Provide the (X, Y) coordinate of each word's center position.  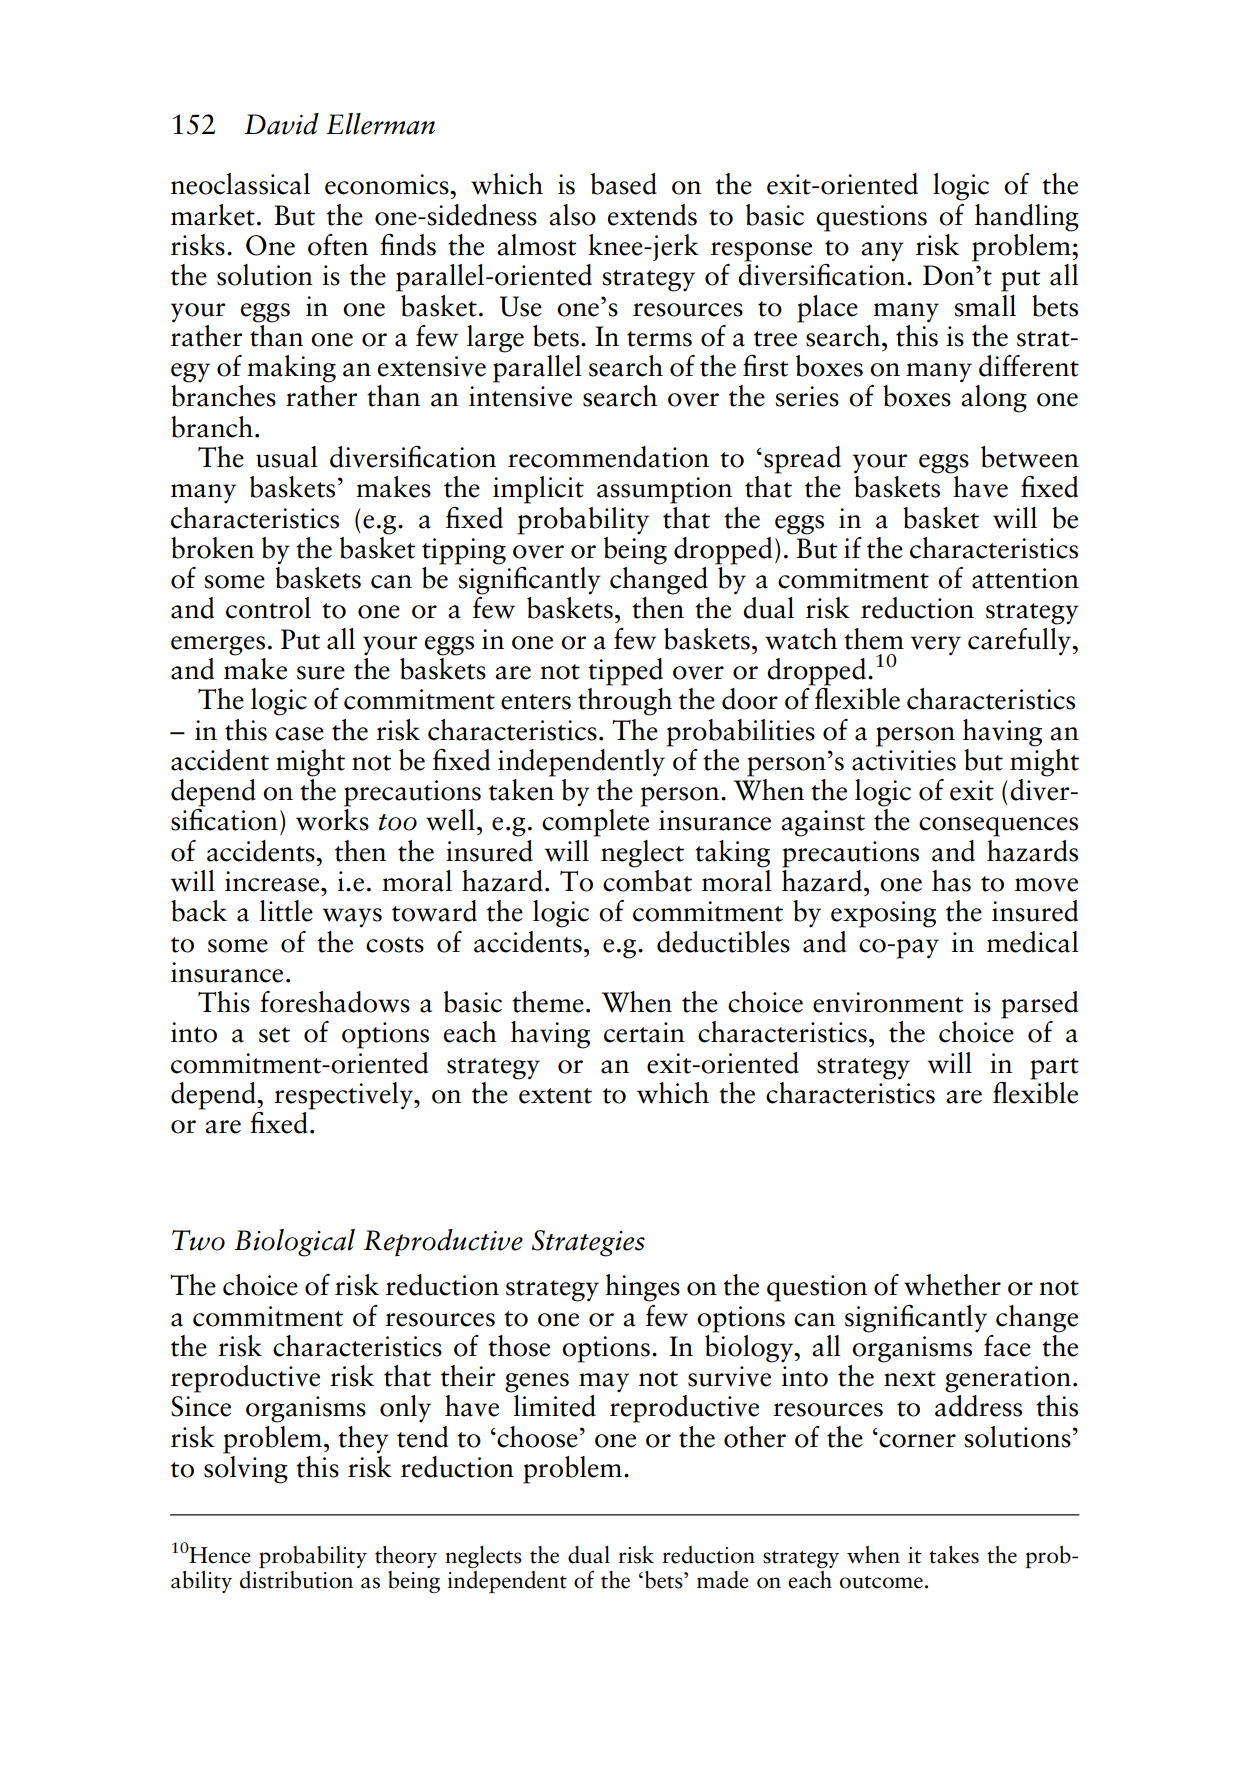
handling (1027, 218)
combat (647, 879)
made (723, 1580)
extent (555, 1096)
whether (952, 1285)
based (624, 184)
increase (273, 881)
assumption (664, 490)
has (951, 881)
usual (286, 457)
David (281, 124)
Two (198, 1240)
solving (246, 1468)
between (1030, 457)
